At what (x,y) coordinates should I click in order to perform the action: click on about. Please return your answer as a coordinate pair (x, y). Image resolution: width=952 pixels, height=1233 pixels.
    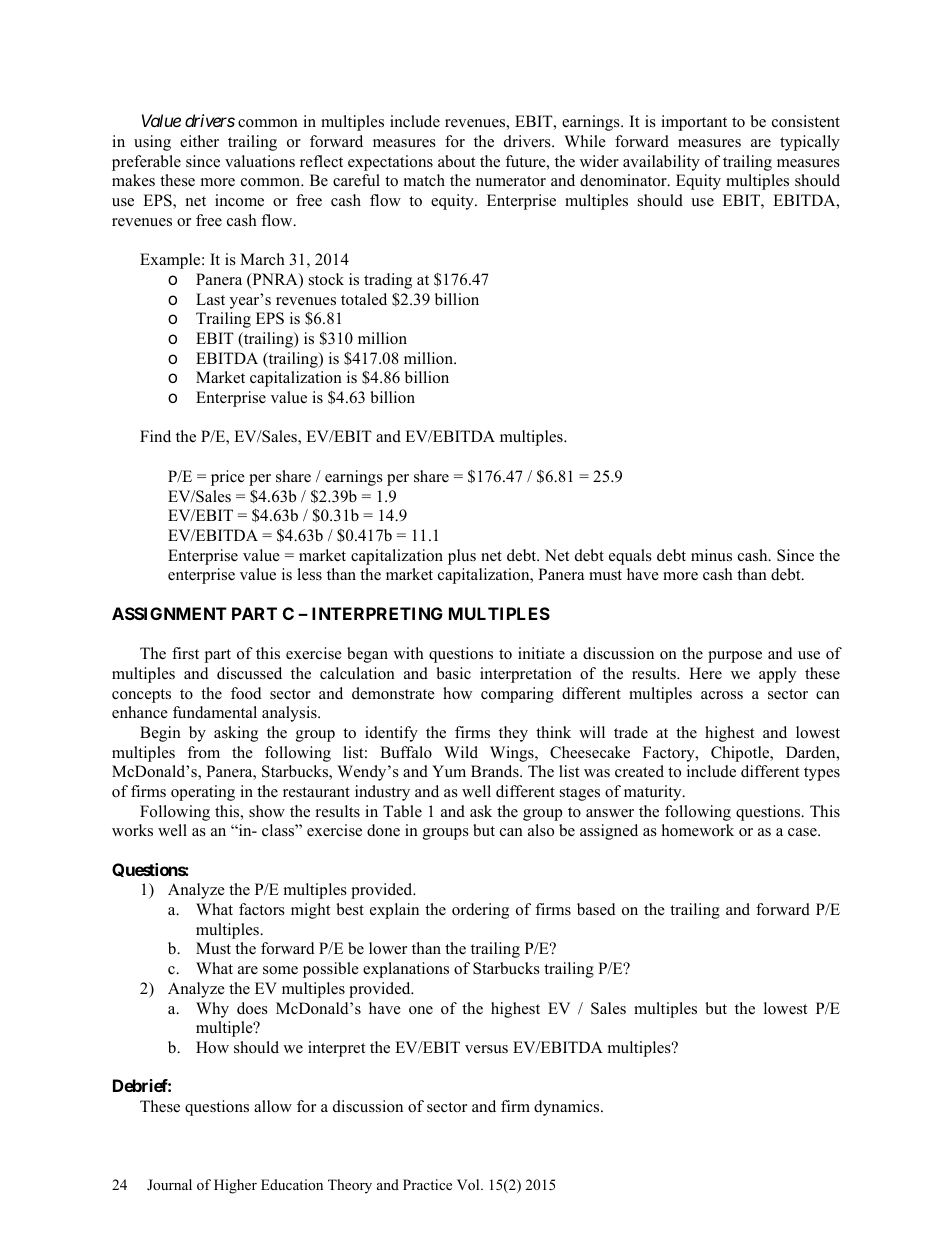
    Looking at the image, I should click on (456, 161).
